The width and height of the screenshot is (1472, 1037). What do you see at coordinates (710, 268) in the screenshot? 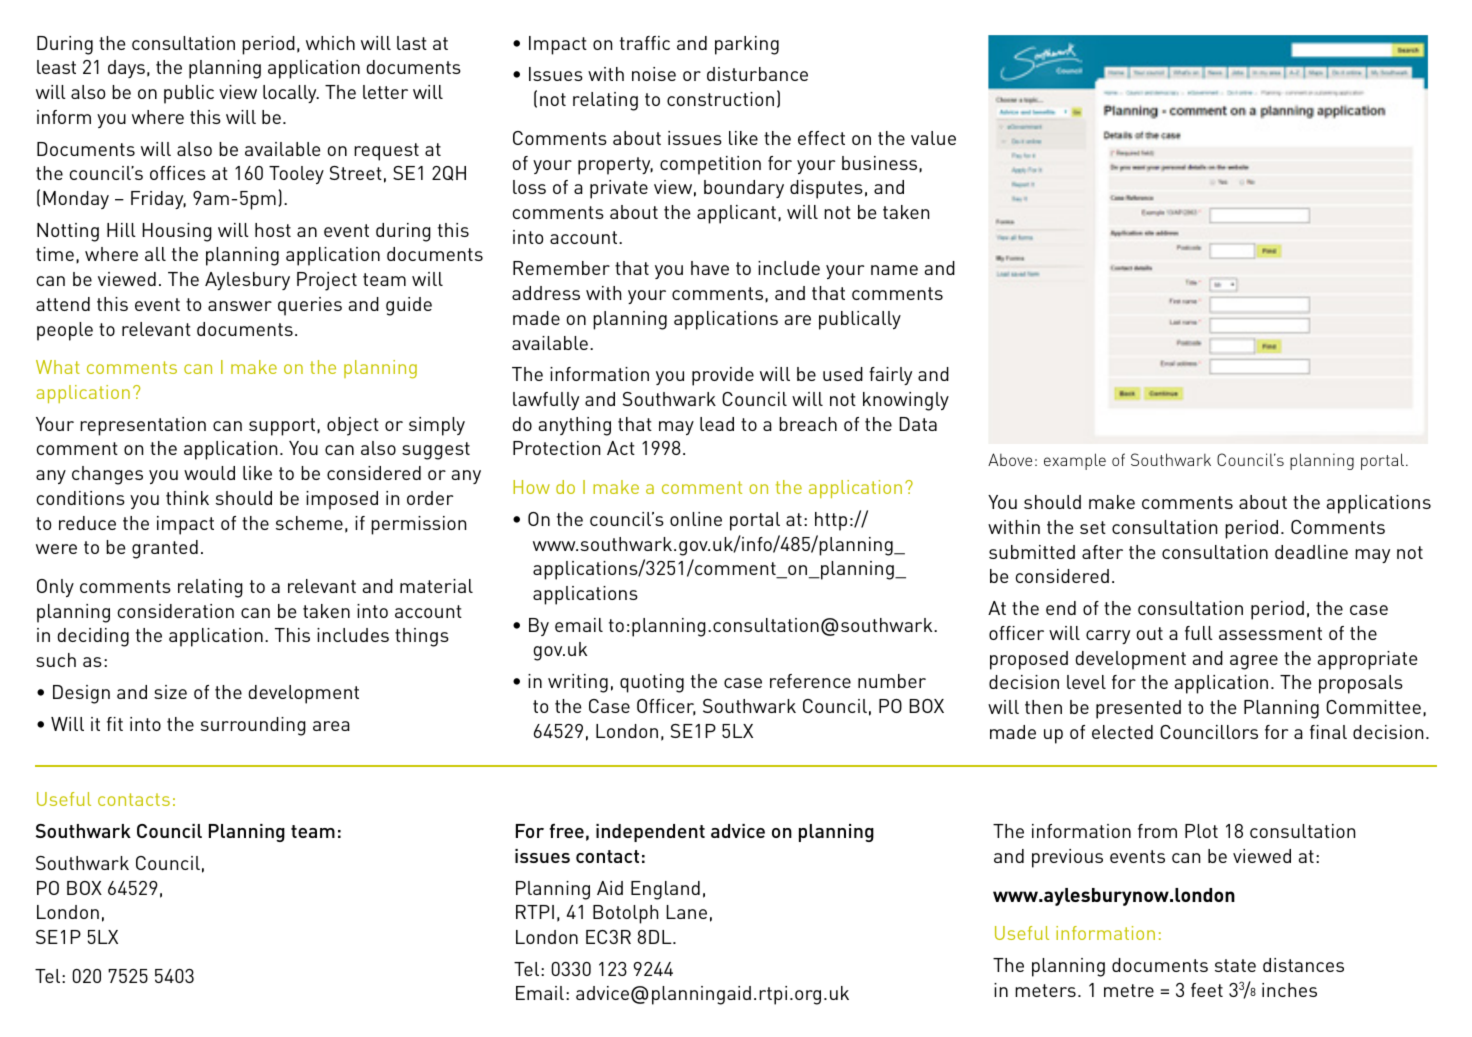
I see `have` at bounding box center [710, 268].
